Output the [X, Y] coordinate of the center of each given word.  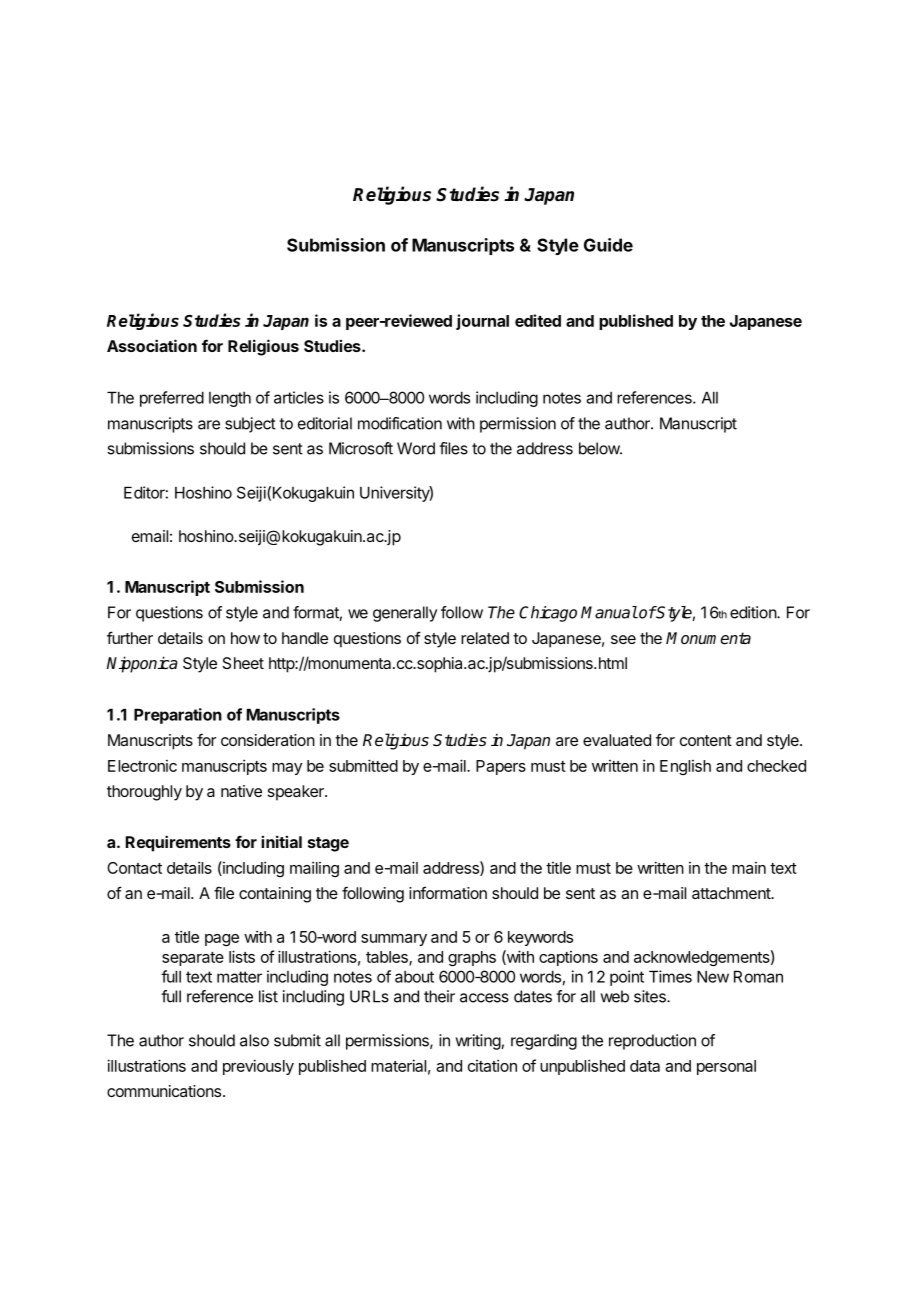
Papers [501, 767]
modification [400, 423]
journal [482, 322]
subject [250, 425]
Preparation [178, 716]
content [706, 740]
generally [405, 614]
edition [754, 612]
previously [258, 1067]
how [245, 638]
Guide [608, 245]
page [222, 940]
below [600, 448]
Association [152, 345]
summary [394, 940]
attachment [732, 893]
